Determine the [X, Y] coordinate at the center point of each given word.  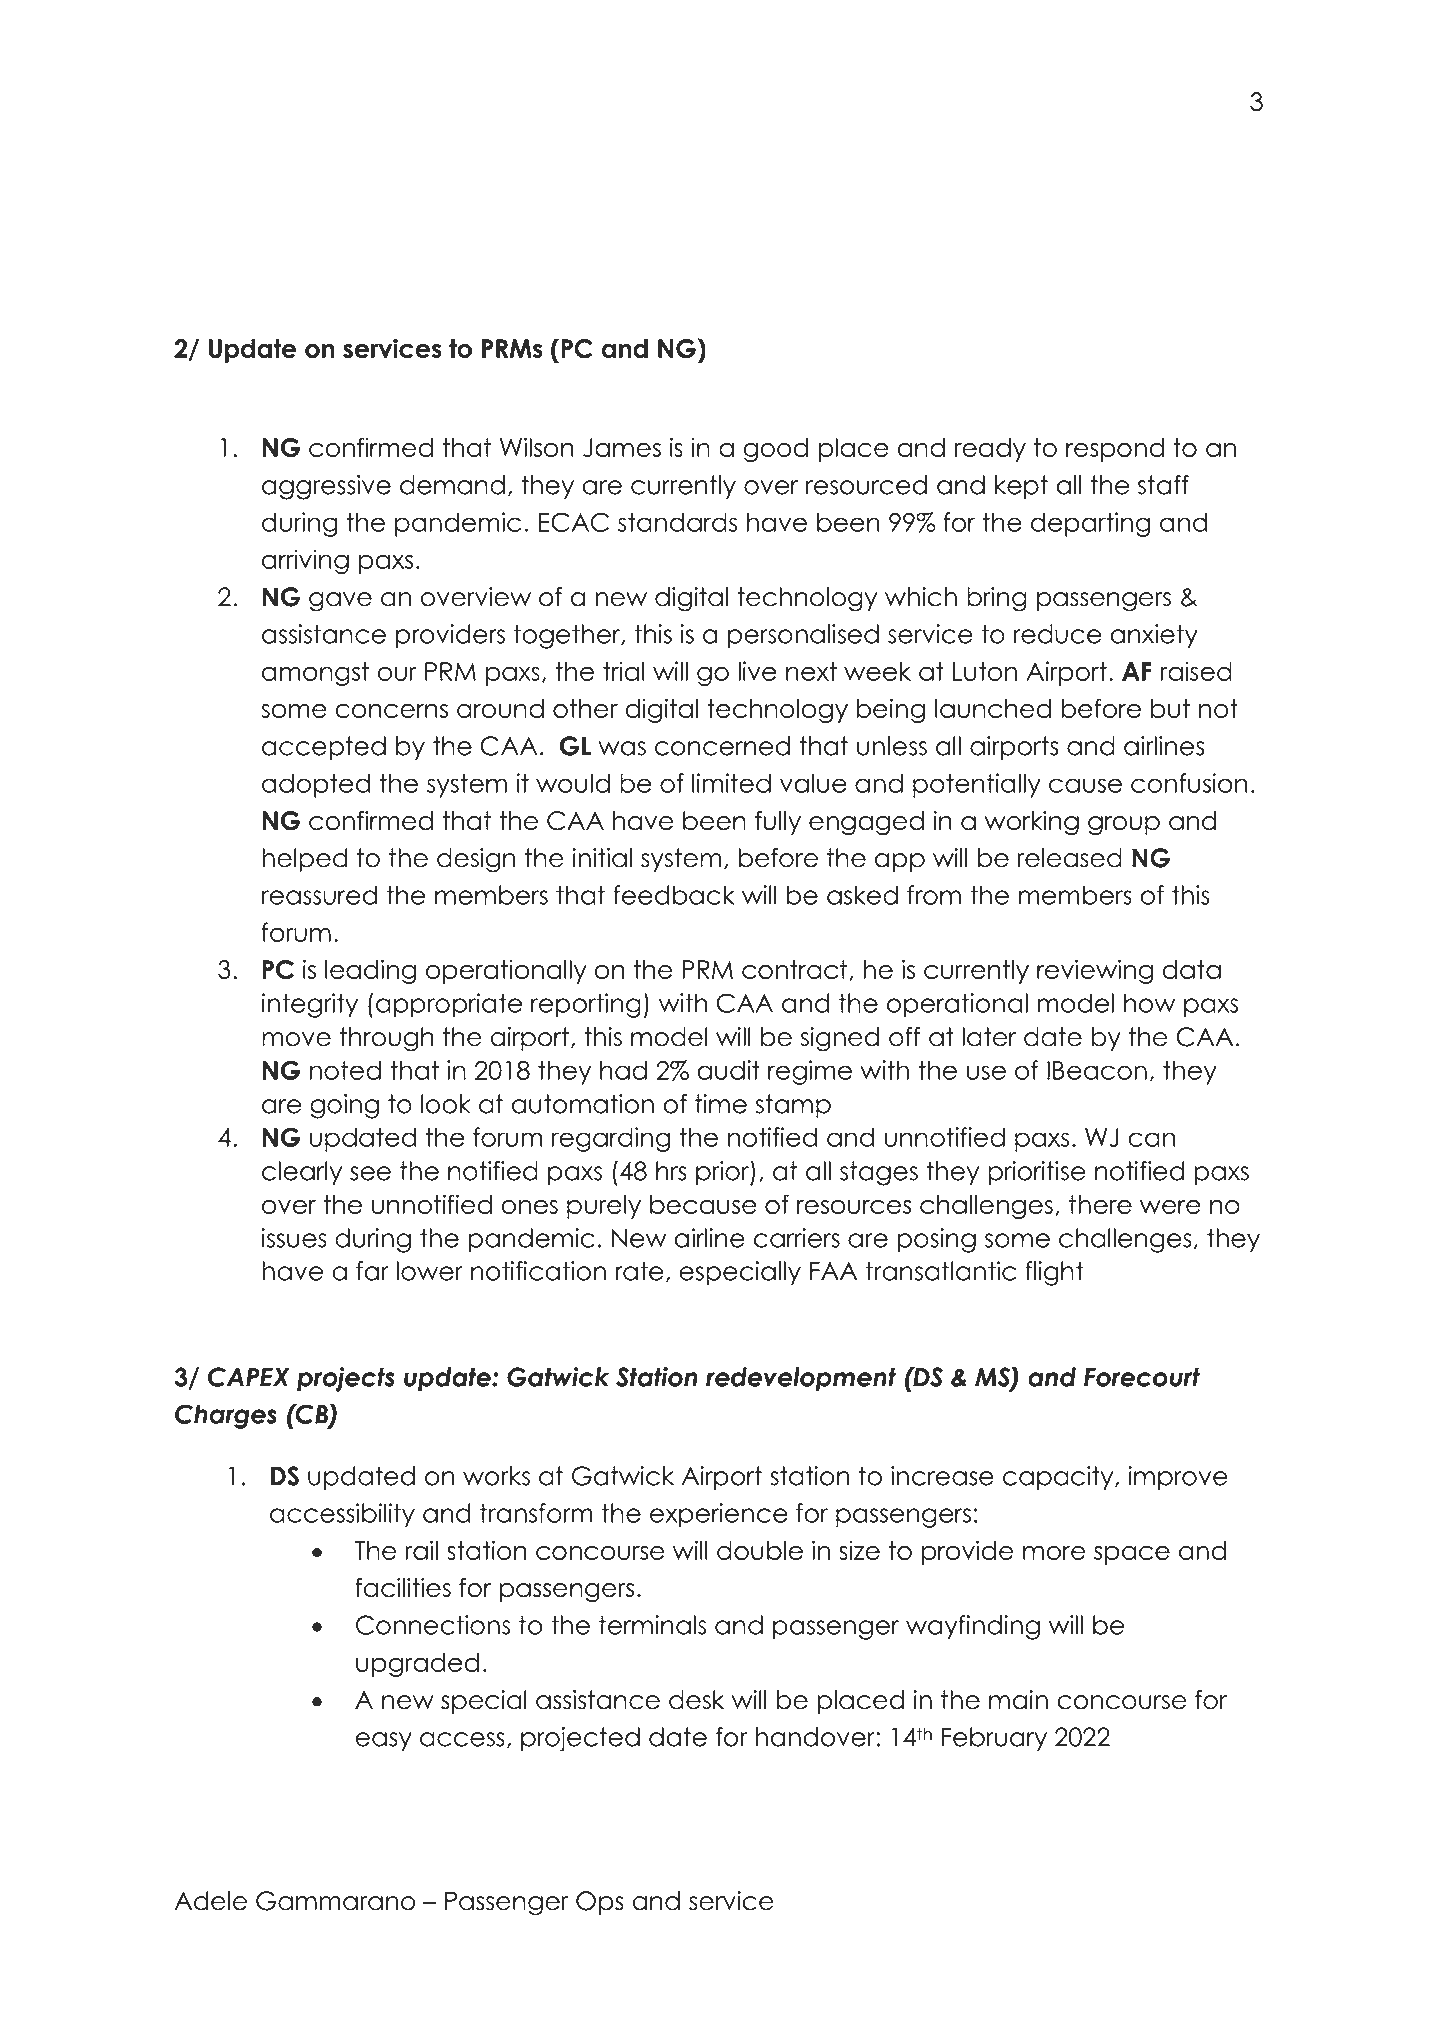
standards [677, 522]
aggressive [326, 487]
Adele [210, 1901]
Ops [600, 1903]
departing [1090, 524]
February [994, 1739]
